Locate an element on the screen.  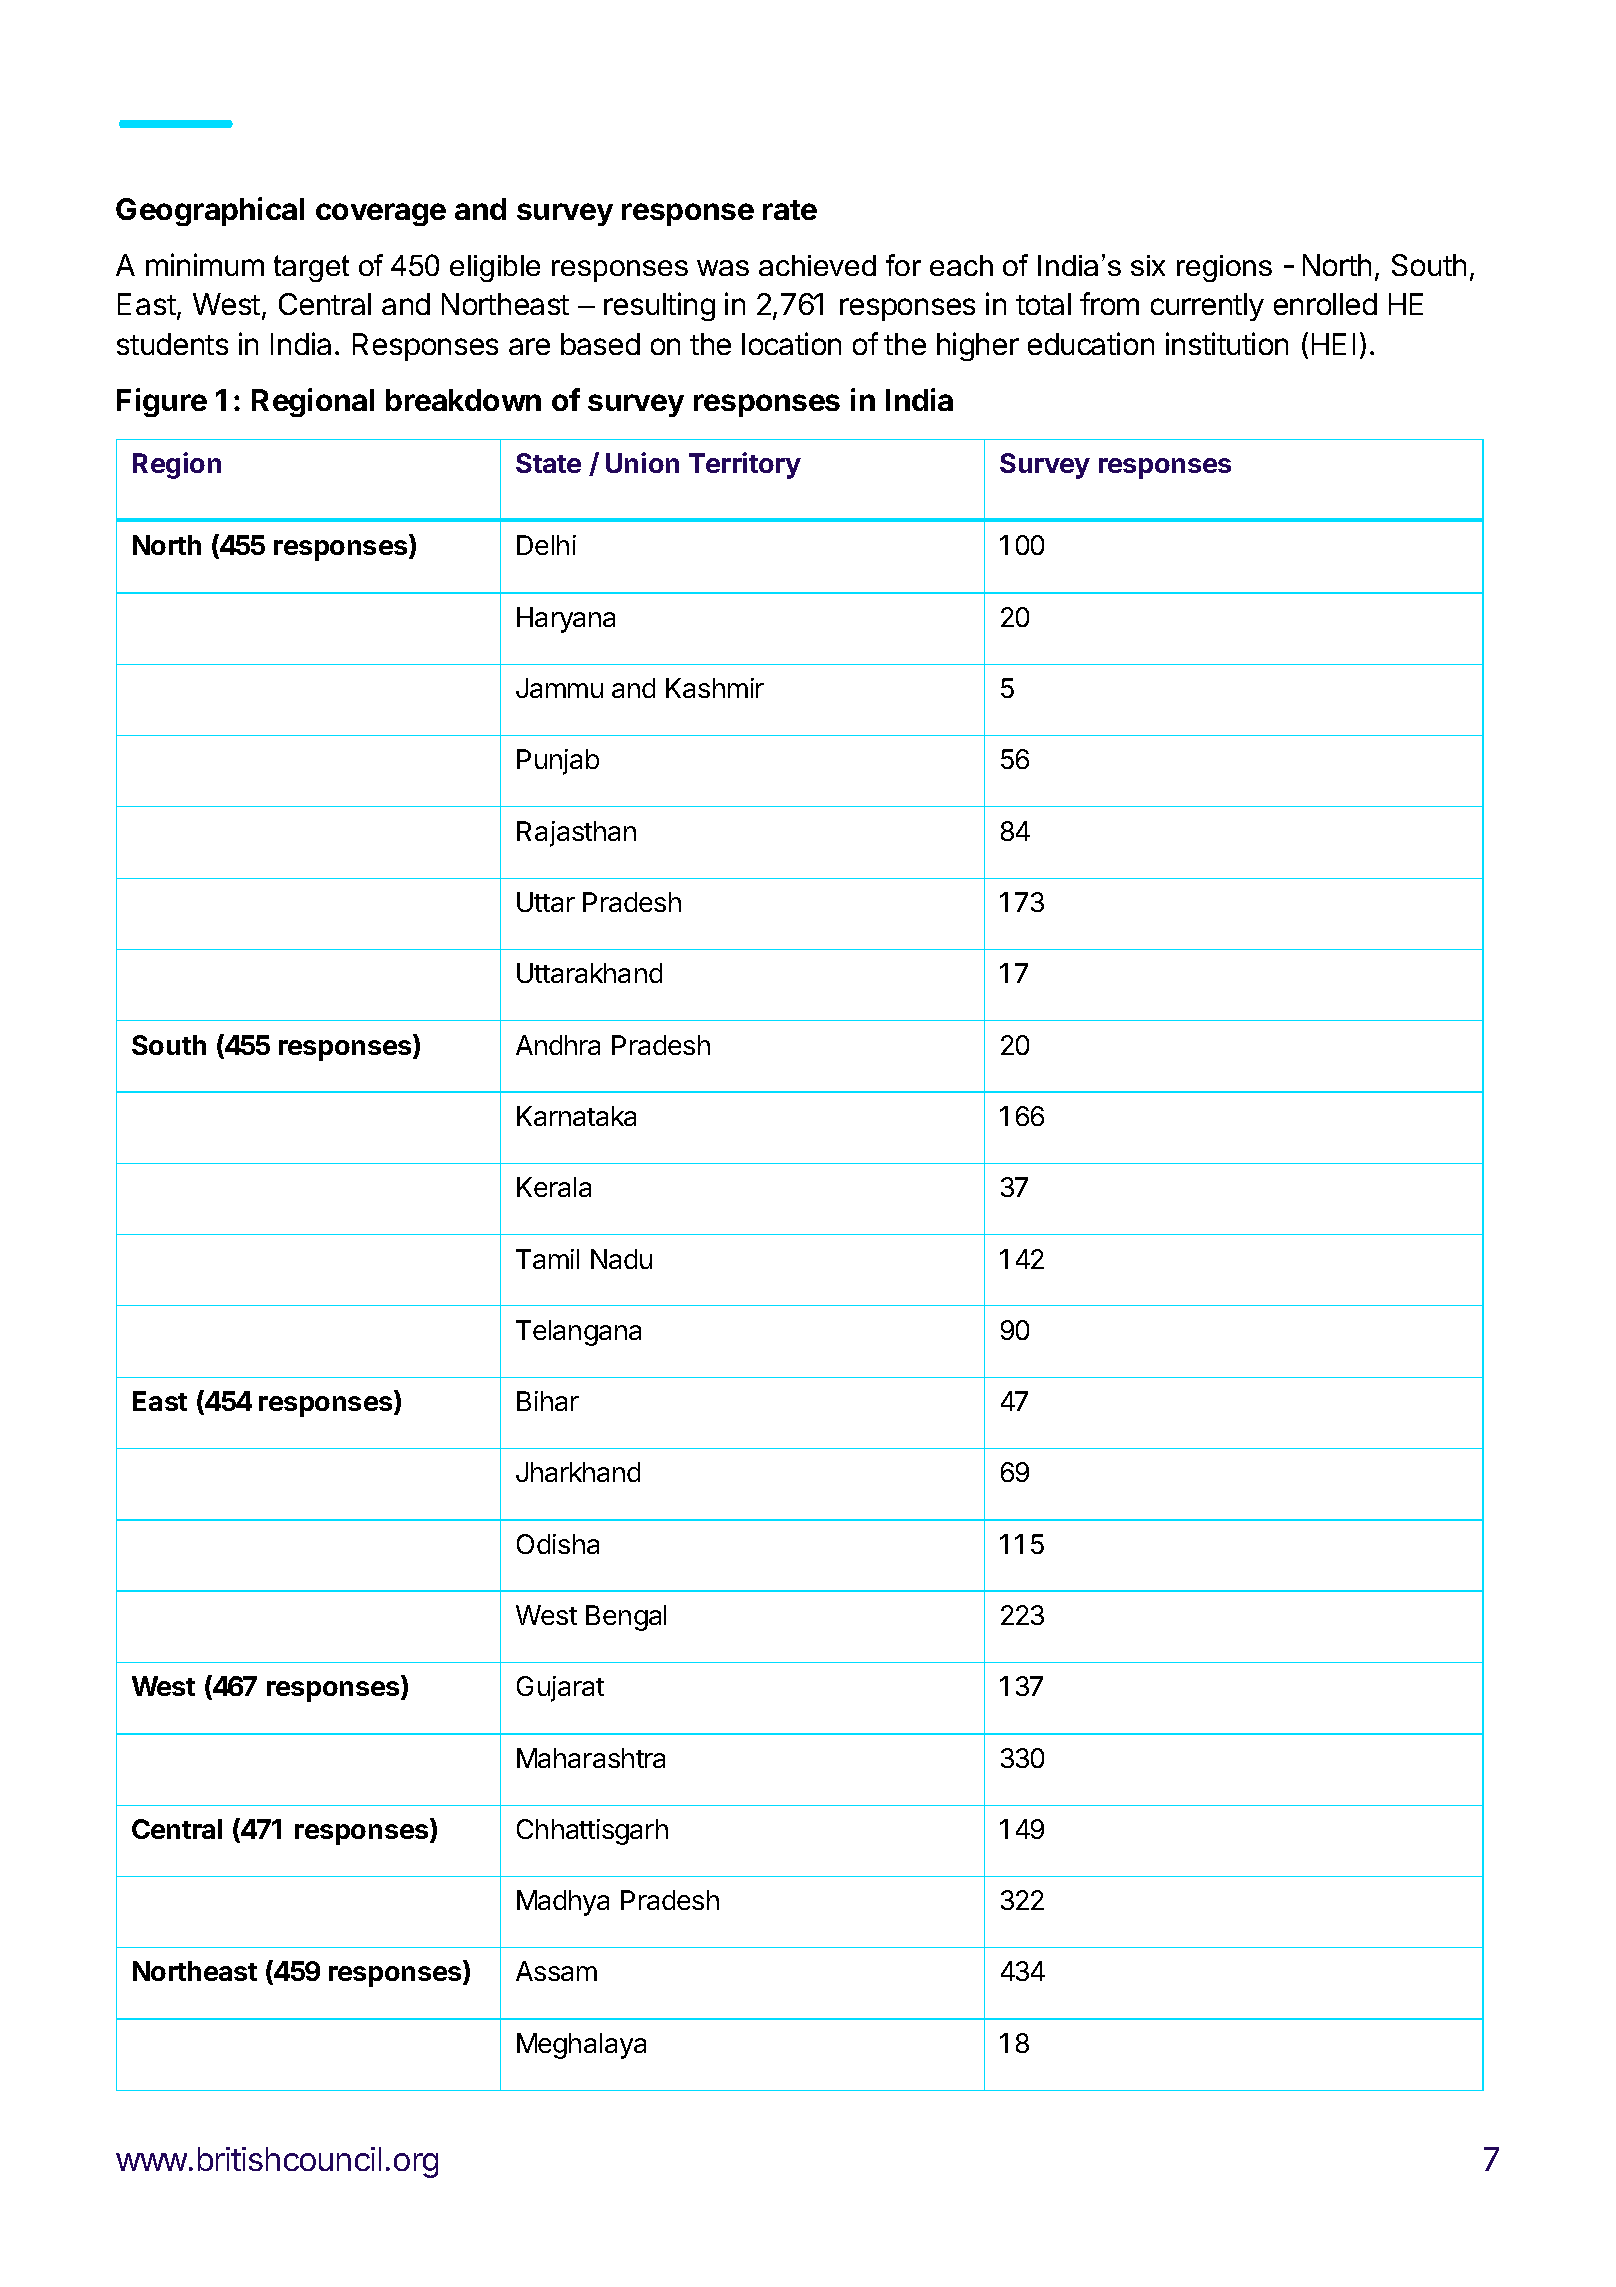
Meghalaya is located at coordinates (581, 2046).
